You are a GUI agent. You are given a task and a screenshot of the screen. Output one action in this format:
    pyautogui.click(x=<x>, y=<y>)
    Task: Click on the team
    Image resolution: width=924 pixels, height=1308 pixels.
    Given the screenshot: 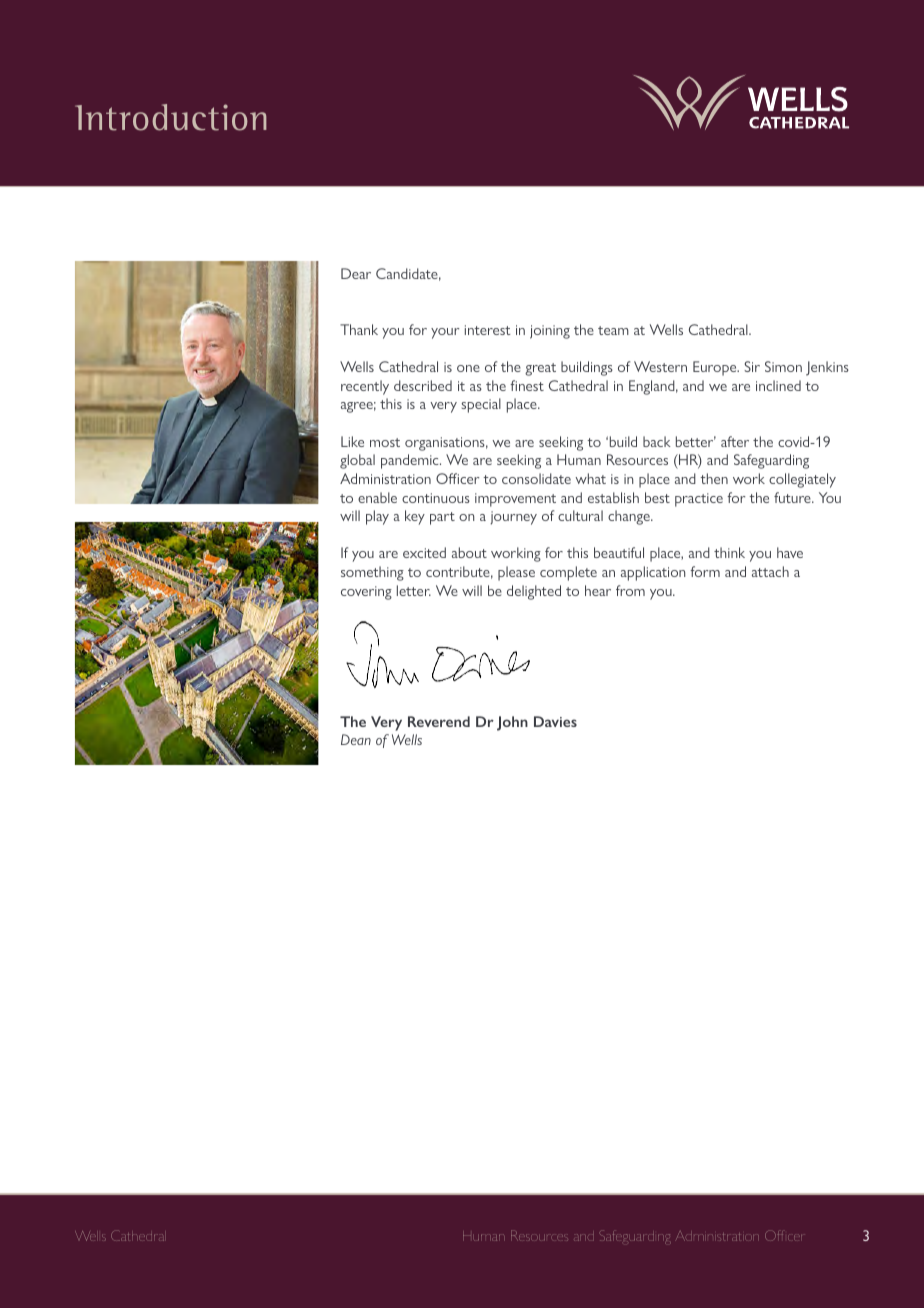 What is the action you would take?
    pyautogui.click(x=613, y=330)
